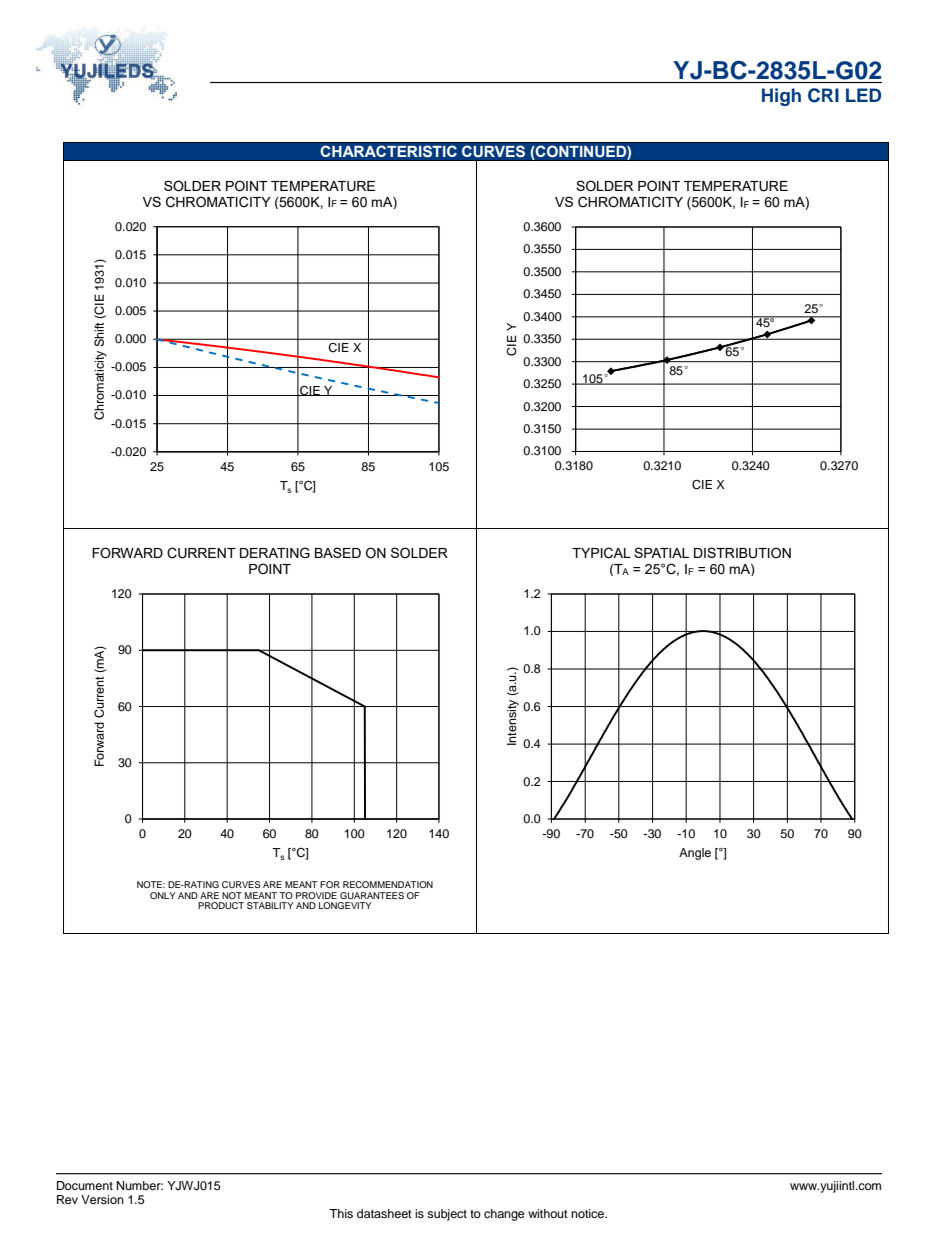 The image size is (952, 1233). Describe the element at coordinates (742, 553) in the screenshot. I see `DISTRIBUTION` at that location.
